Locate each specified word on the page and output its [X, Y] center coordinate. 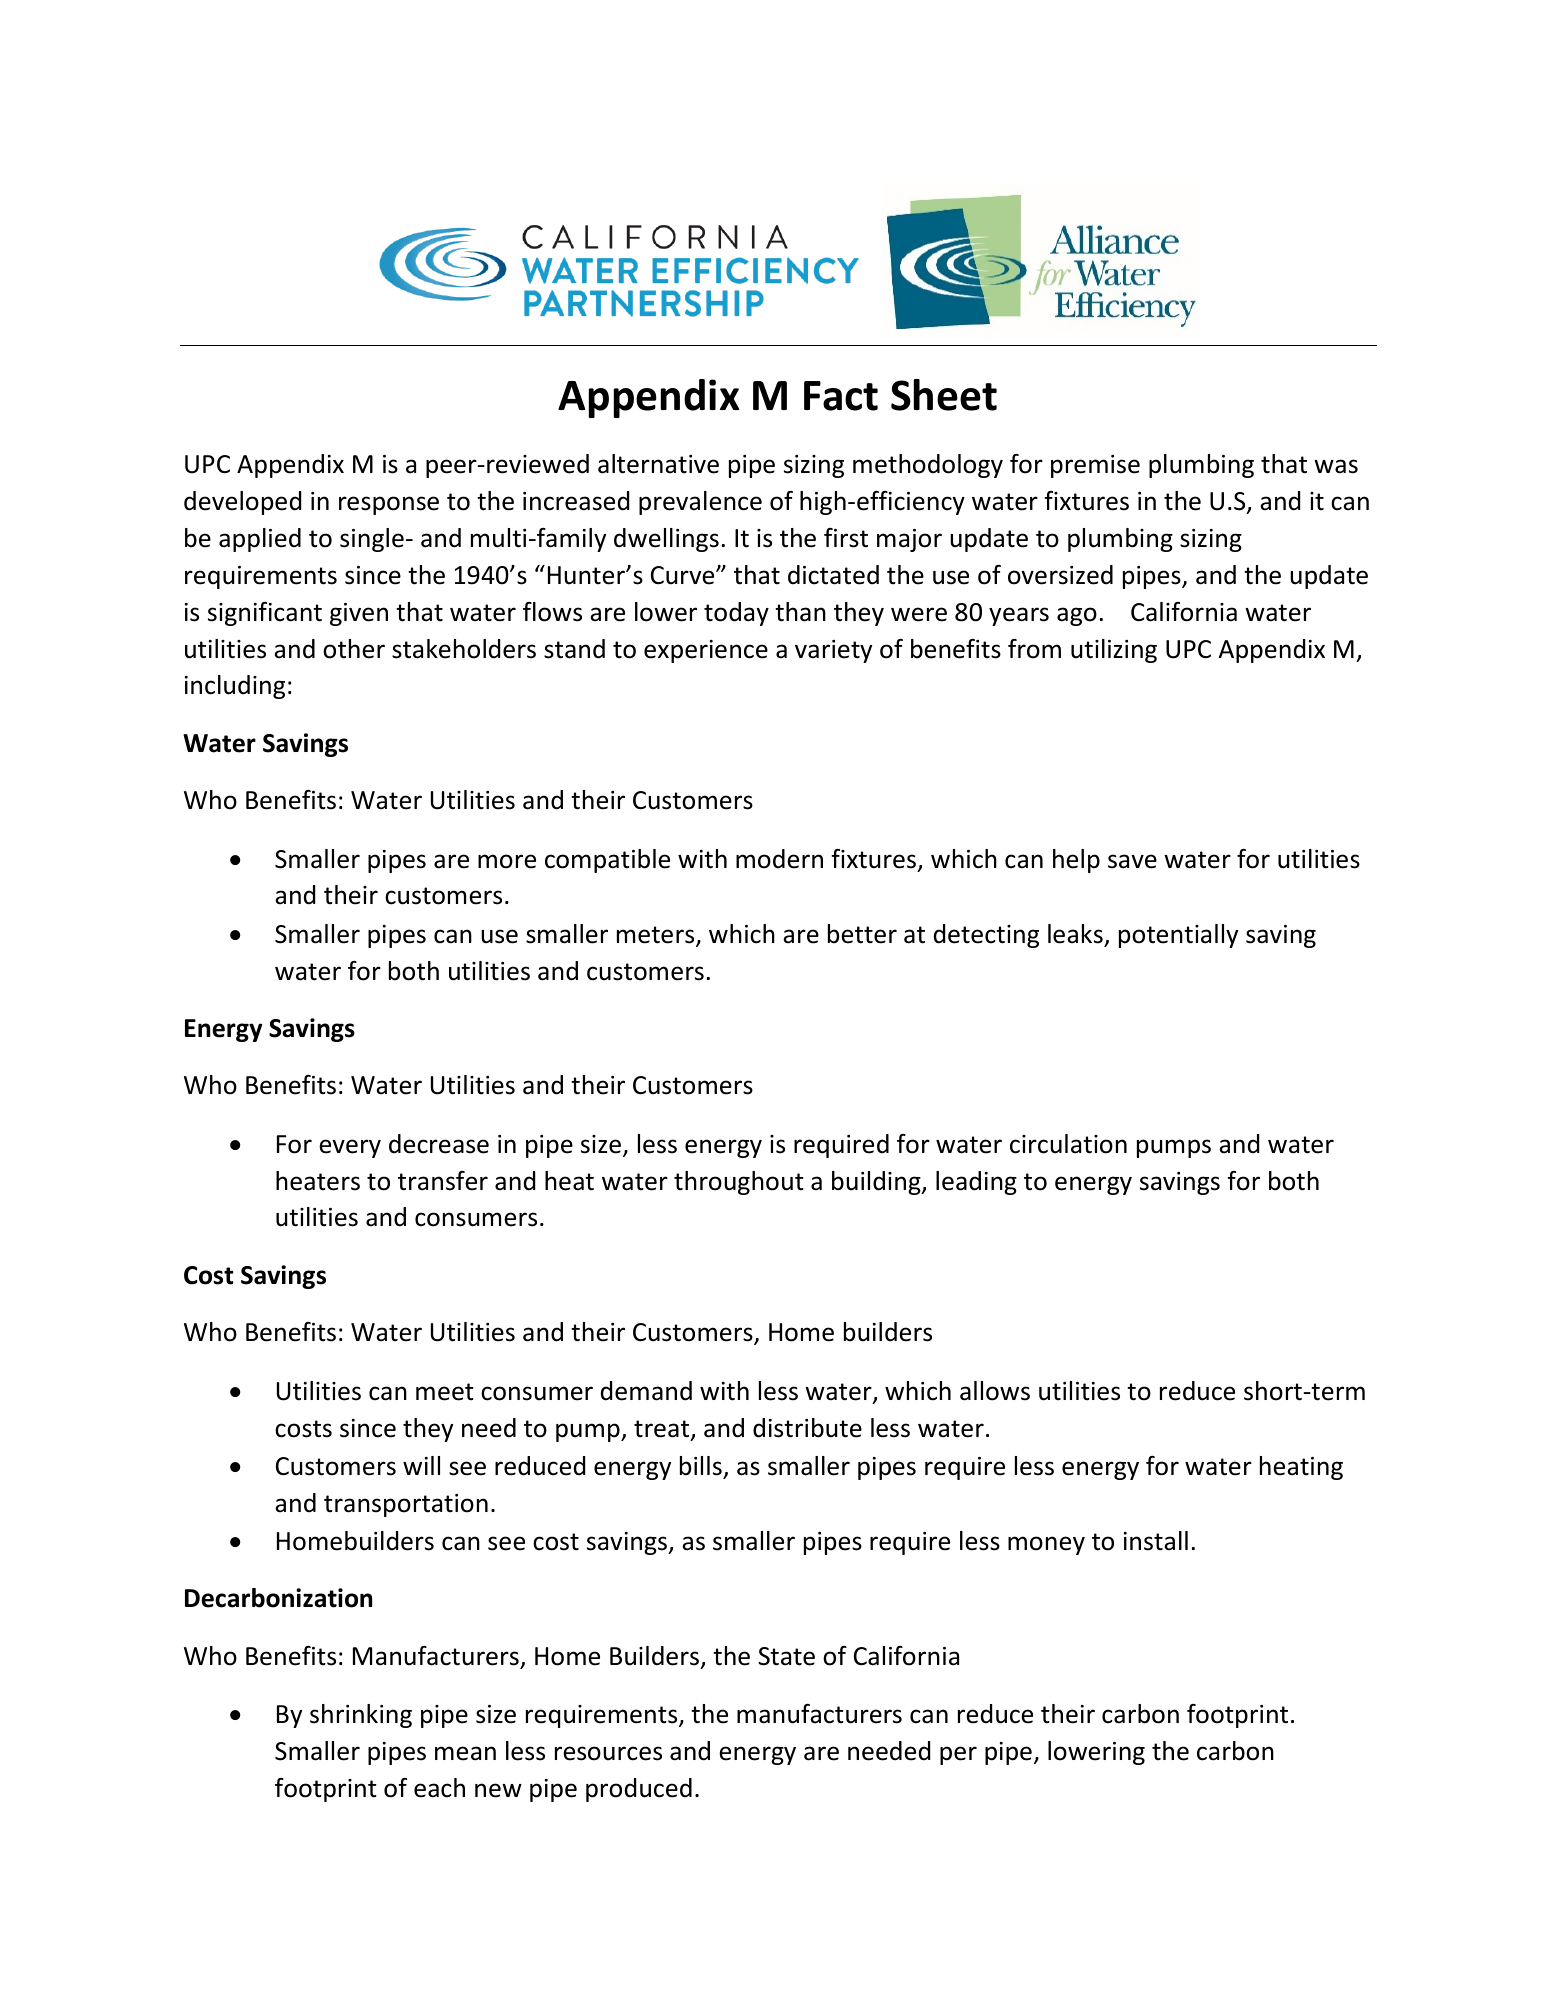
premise [1095, 466]
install [1156, 1541]
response [389, 505]
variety [833, 651]
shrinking [361, 1716]
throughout [739, 1183]
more [507, 861]
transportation [406, 1505]
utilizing [1114, 651]
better [862, 934]
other [354, 649]
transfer [443, 1181]
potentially [1178, 936]
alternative [658, 464]
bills [701, 1466]
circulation [1068, 1144]
